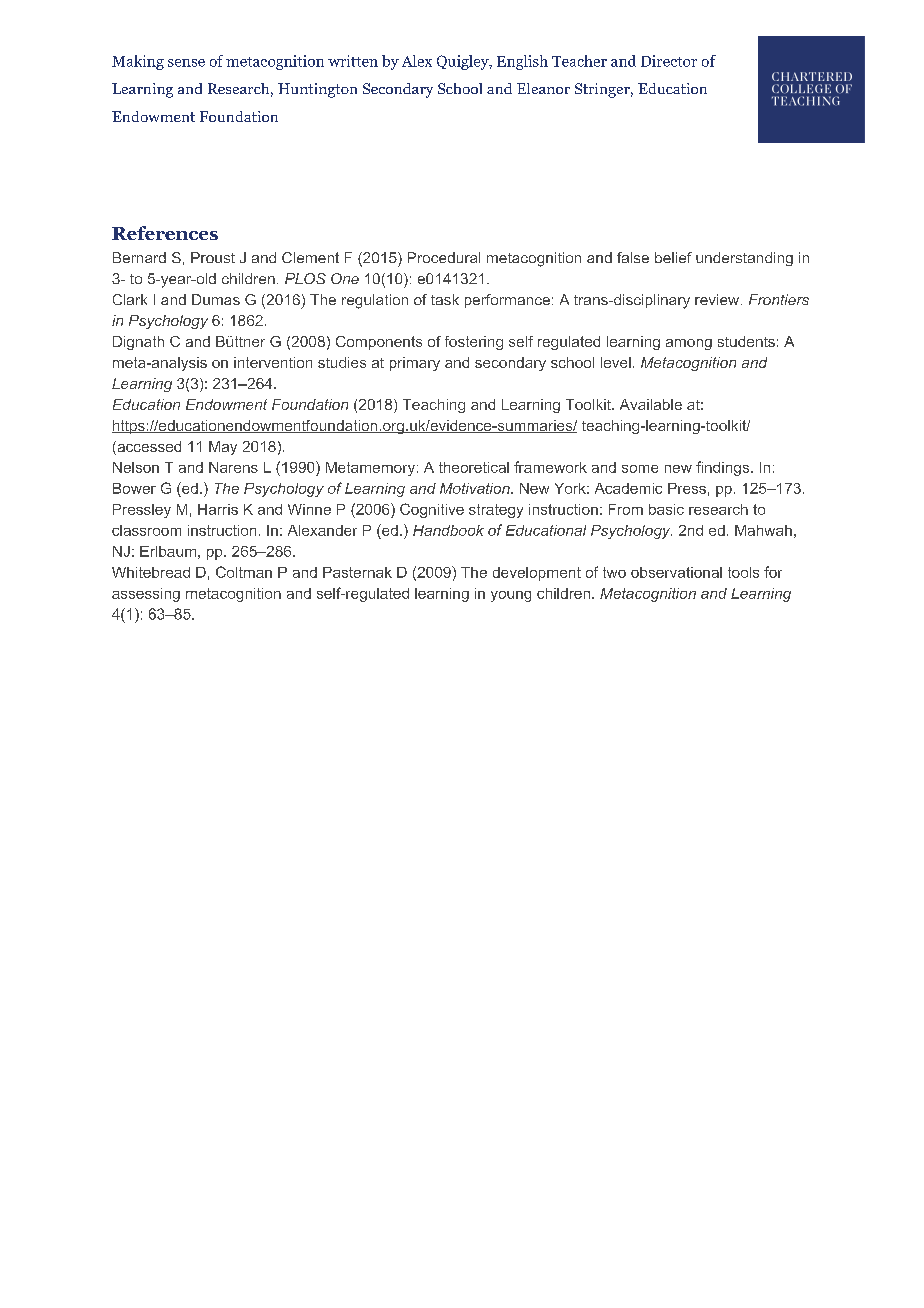 Image resolution: width=924 pixels, height=1308 pixels. I want to click on sense, so click(186, 63).
